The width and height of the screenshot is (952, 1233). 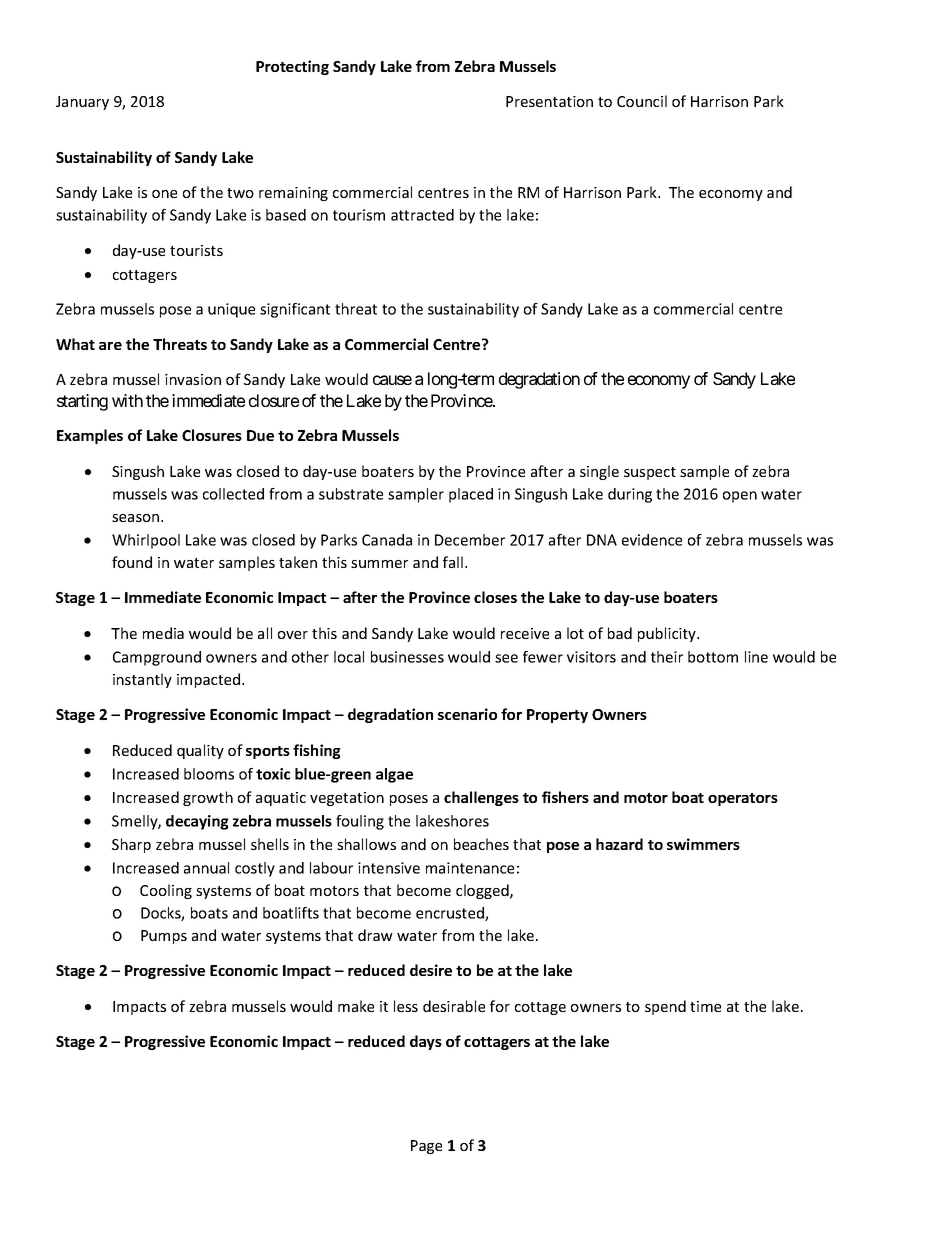 I want to click on suspect, so click(x=650, y=473).
